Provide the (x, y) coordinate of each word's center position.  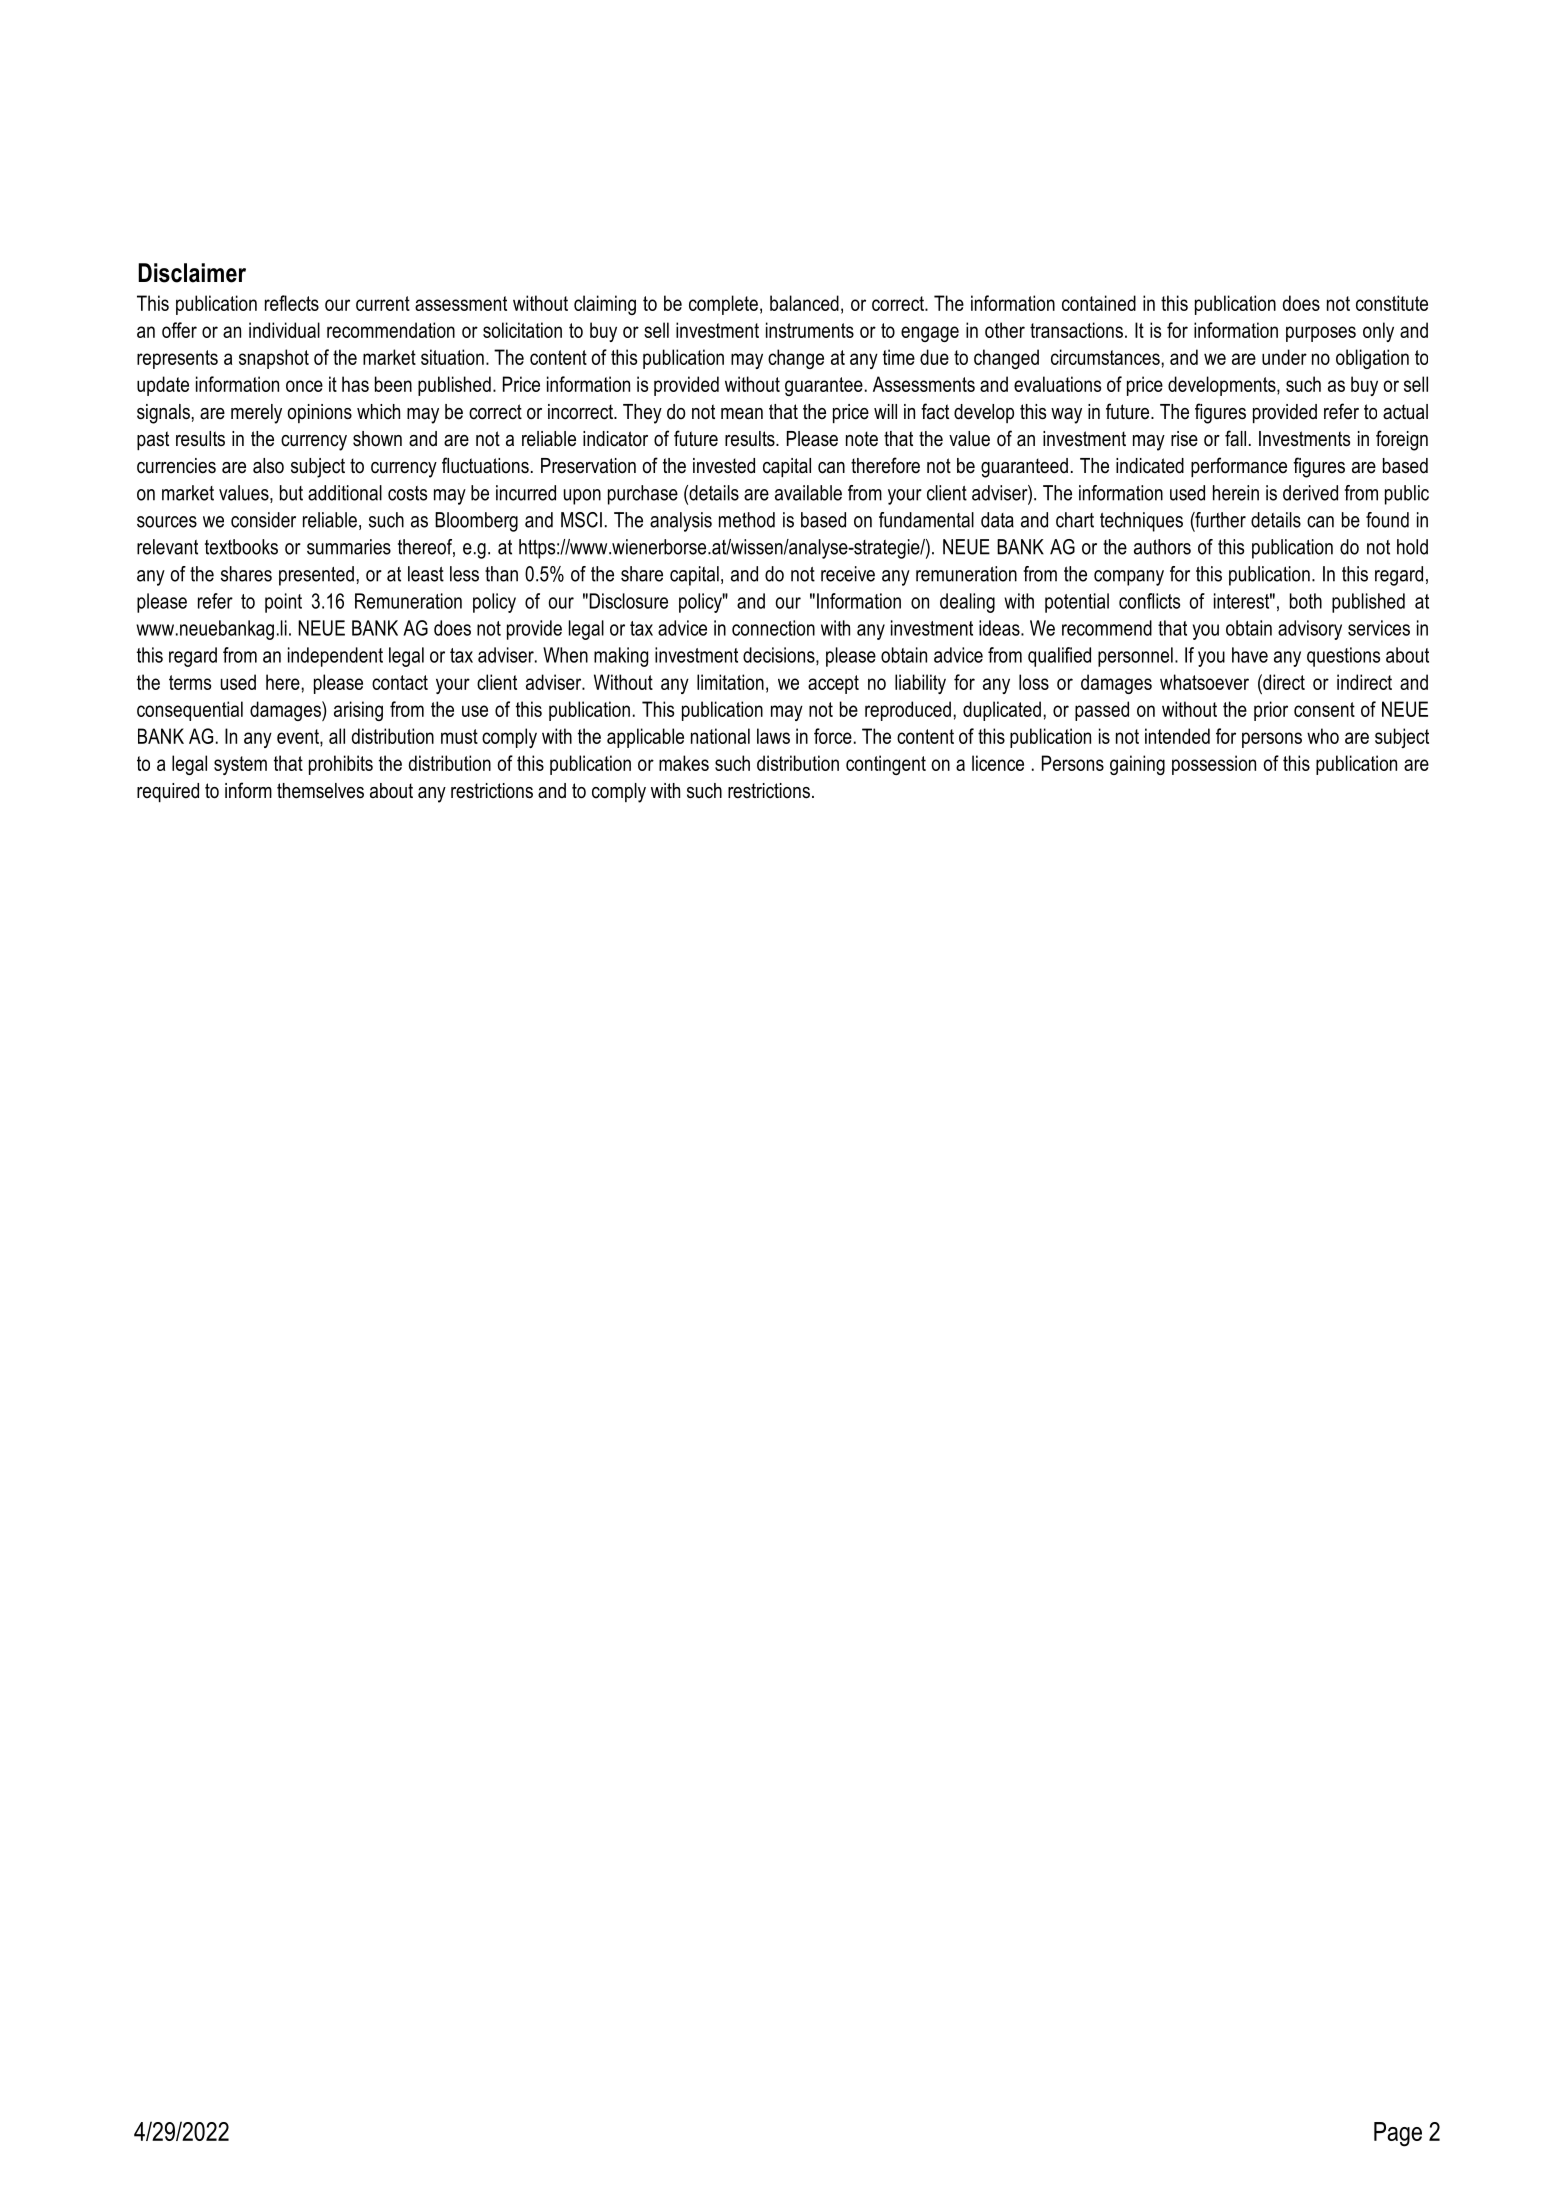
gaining (1137, 765)
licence (998, 763)
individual (284, 330)
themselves (320, 791)
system (240, 765)
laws (773, 736)
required (168, 792)
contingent (886, 765)
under (1284, 357)
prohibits (341, 765)
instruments (810, 330)
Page (1398, 2134)
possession (1214, 765)
